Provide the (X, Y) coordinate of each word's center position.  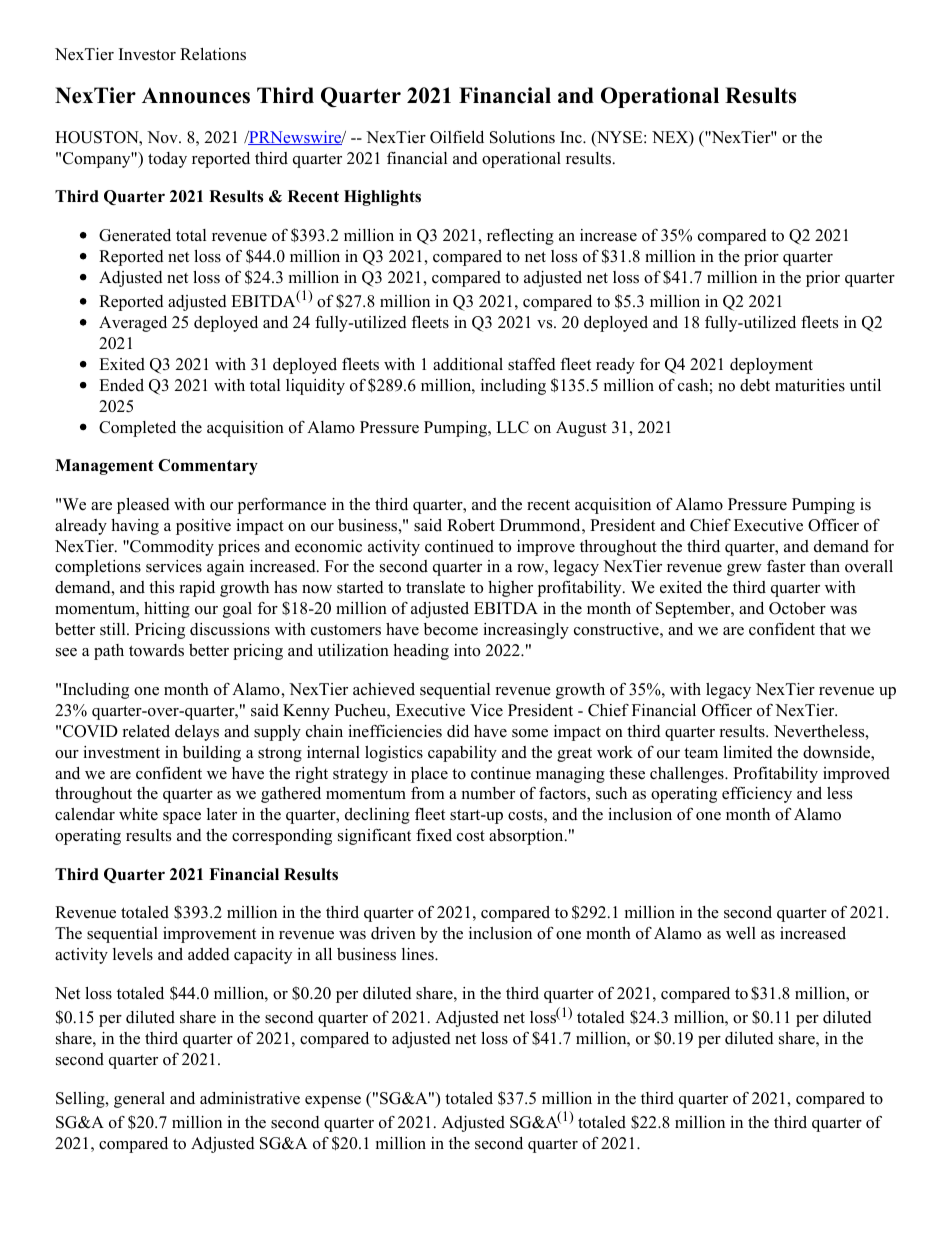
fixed (434, 835)
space (182, 818)
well (741, 933)
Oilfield (457, 137)
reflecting (520, 237)
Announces (196, 95)
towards (156, 650)
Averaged (133, 324)
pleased (143, 506)
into (467, 650)
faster (786, 566)
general (139, 1100)
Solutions (522, 137)
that (833, 629)
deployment (771, 366)
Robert (471, 525)
